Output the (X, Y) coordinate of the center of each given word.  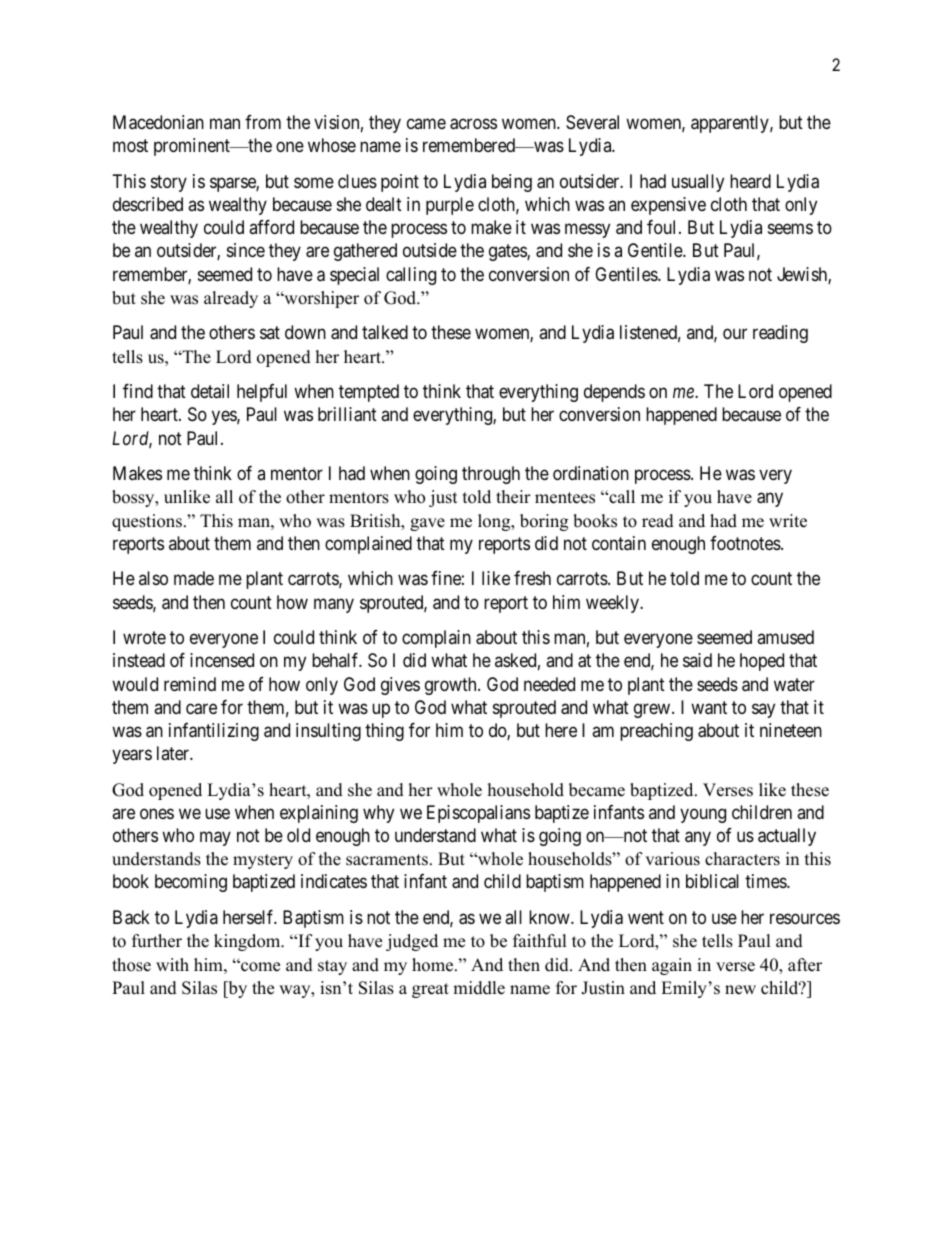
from (263, 122)
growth (452, 686)
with (172, 964)
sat (270, 333)
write (788, 521)
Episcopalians (478, 814)
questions (147, 522)
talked (385, 332)
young (703, 815)
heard (750, 181)
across (473, 124)
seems (790, 229)
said (697, 660)
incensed (222, 660)
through (491, 475)
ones (157, 813)
